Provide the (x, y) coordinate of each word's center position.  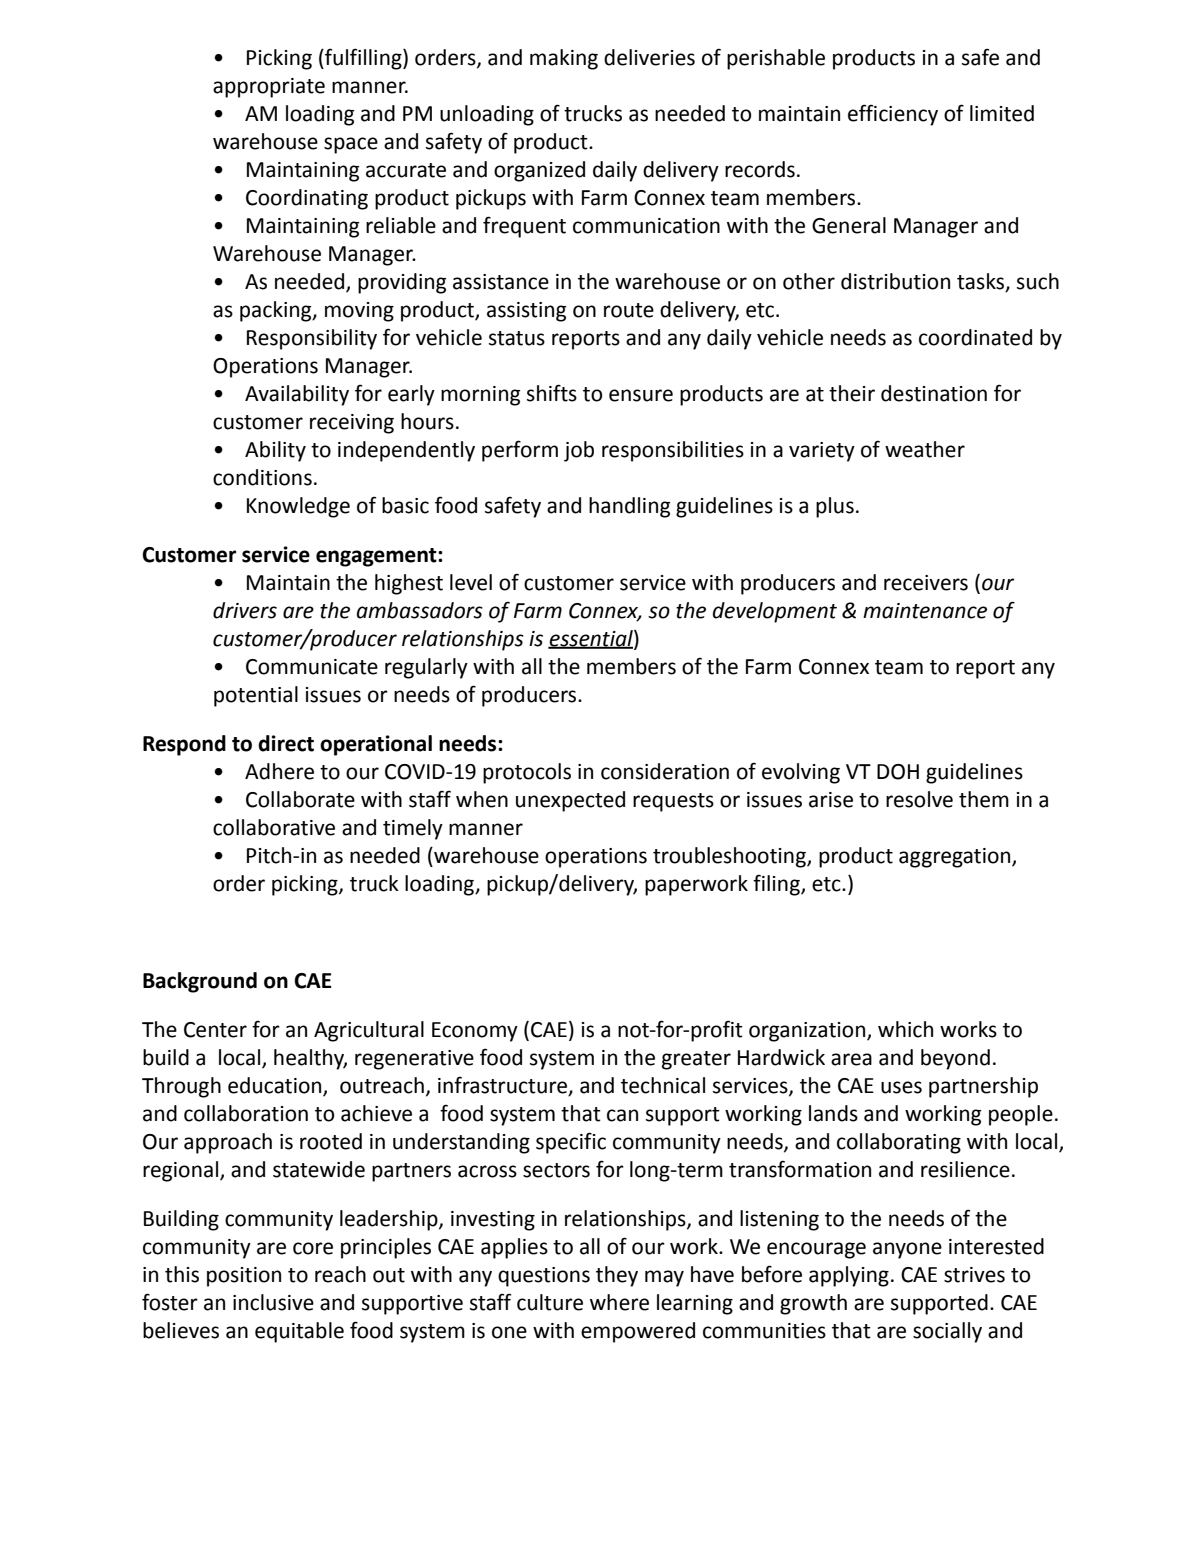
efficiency (893, 115)
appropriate (269, 88)
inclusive (273, 1302)
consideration (665, 771)
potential (256, 696)
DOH (898, 772)
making (564, 59)
